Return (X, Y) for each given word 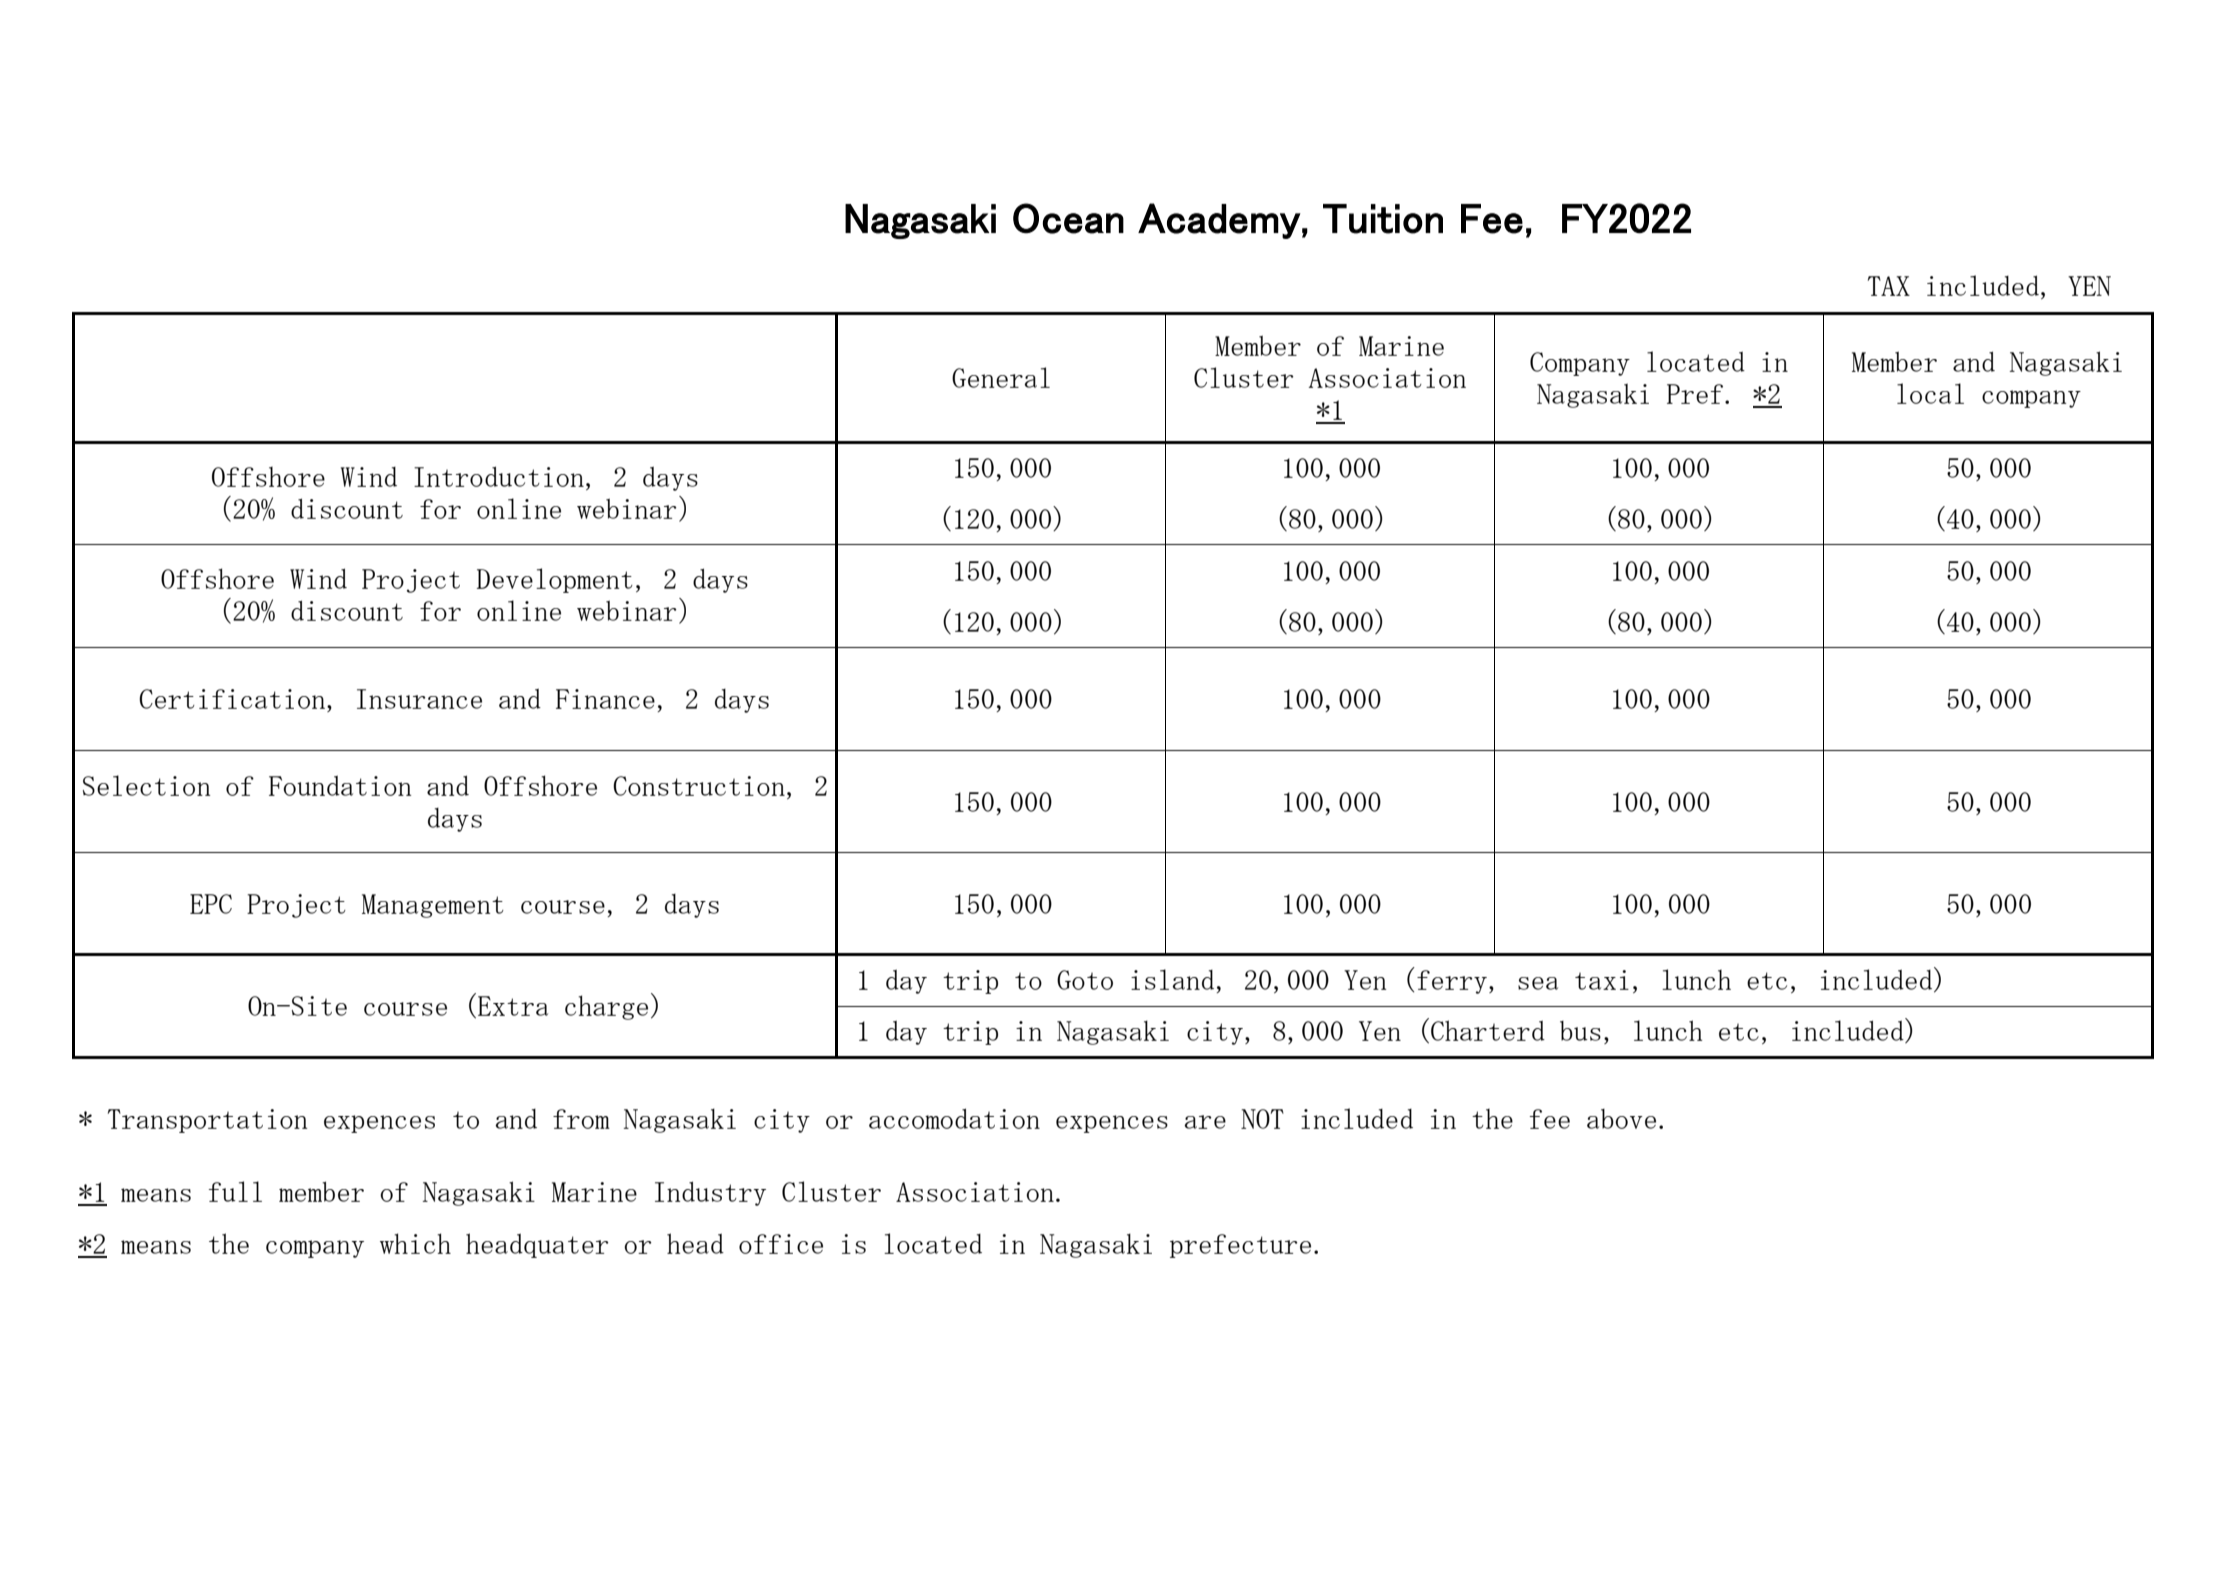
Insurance (419, 699)
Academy (1219, 221)
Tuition (1383, 219)
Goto (1085, 980)
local (1930, 393)
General (1001, 377)
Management (433, 906)
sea (1538, 983)
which (415, 1243)
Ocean (1068, 218)
